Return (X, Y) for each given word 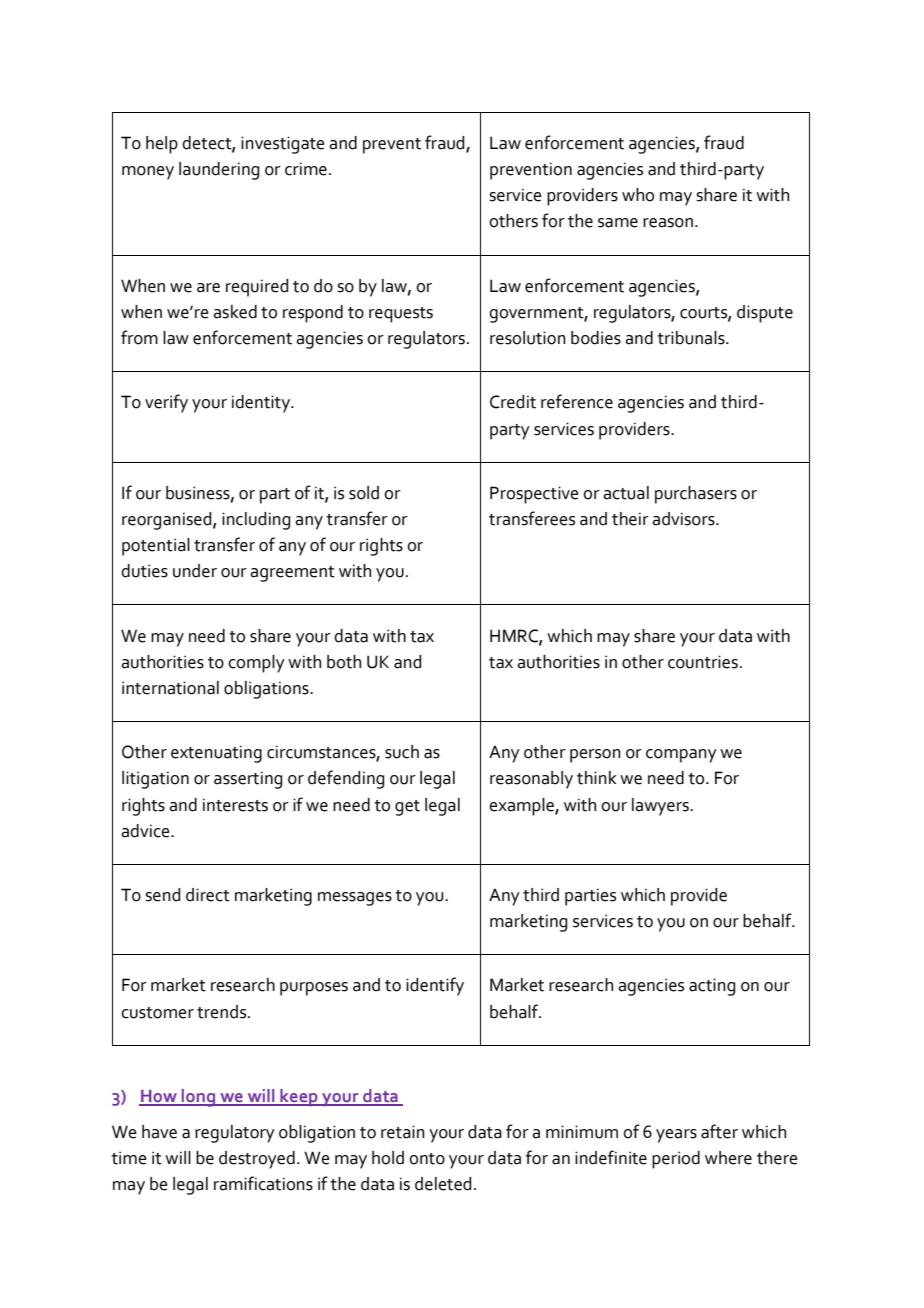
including (256, 521)
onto (427, 1159)
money (148, 173)
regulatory (235, 1134)
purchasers (696, 495)
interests (235, 805)
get (407, 808)
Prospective (534, 495)
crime (306, 169)
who (638, 195)
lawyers (661, 807)
